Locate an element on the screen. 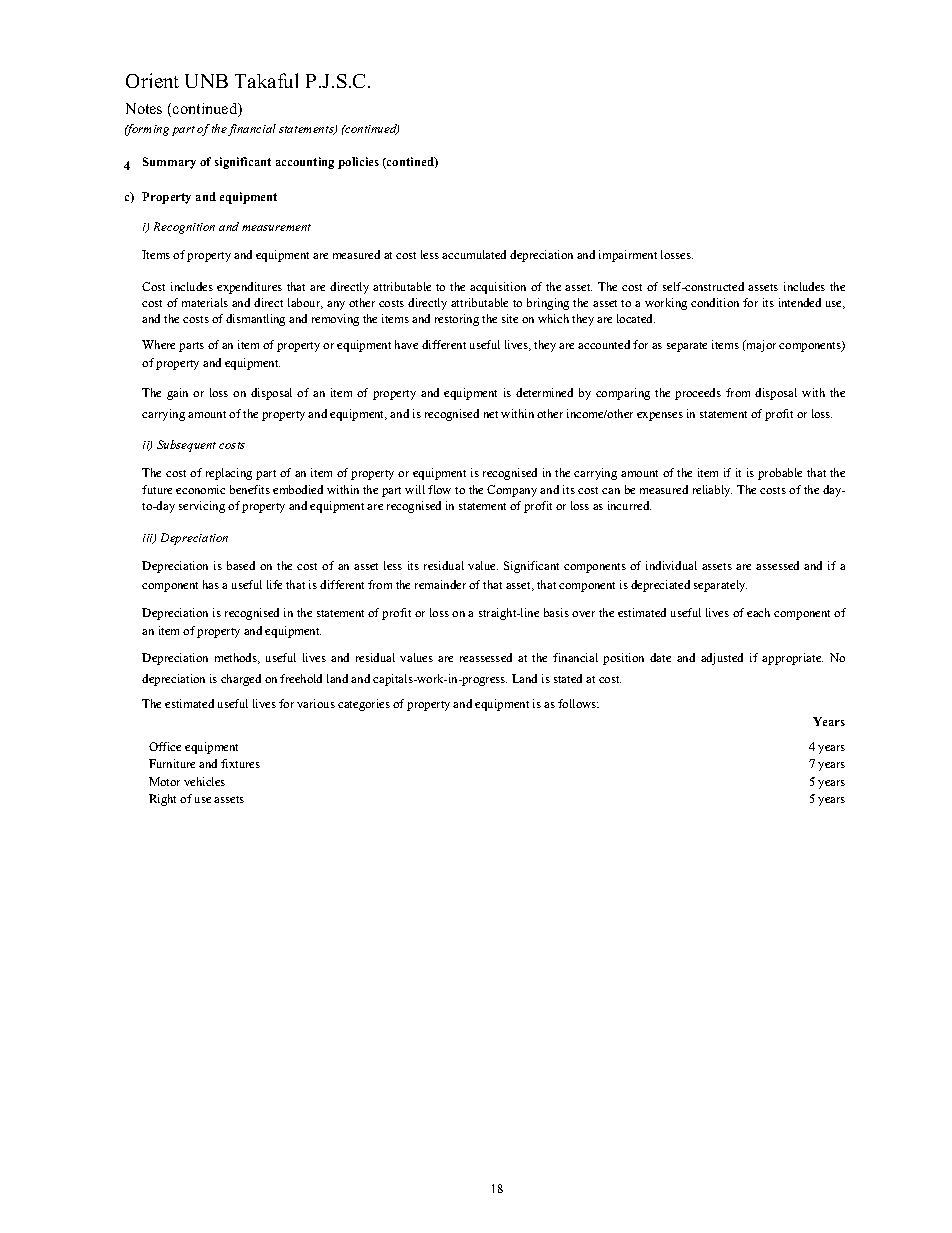  categories is located at coordinates (364, 705).
